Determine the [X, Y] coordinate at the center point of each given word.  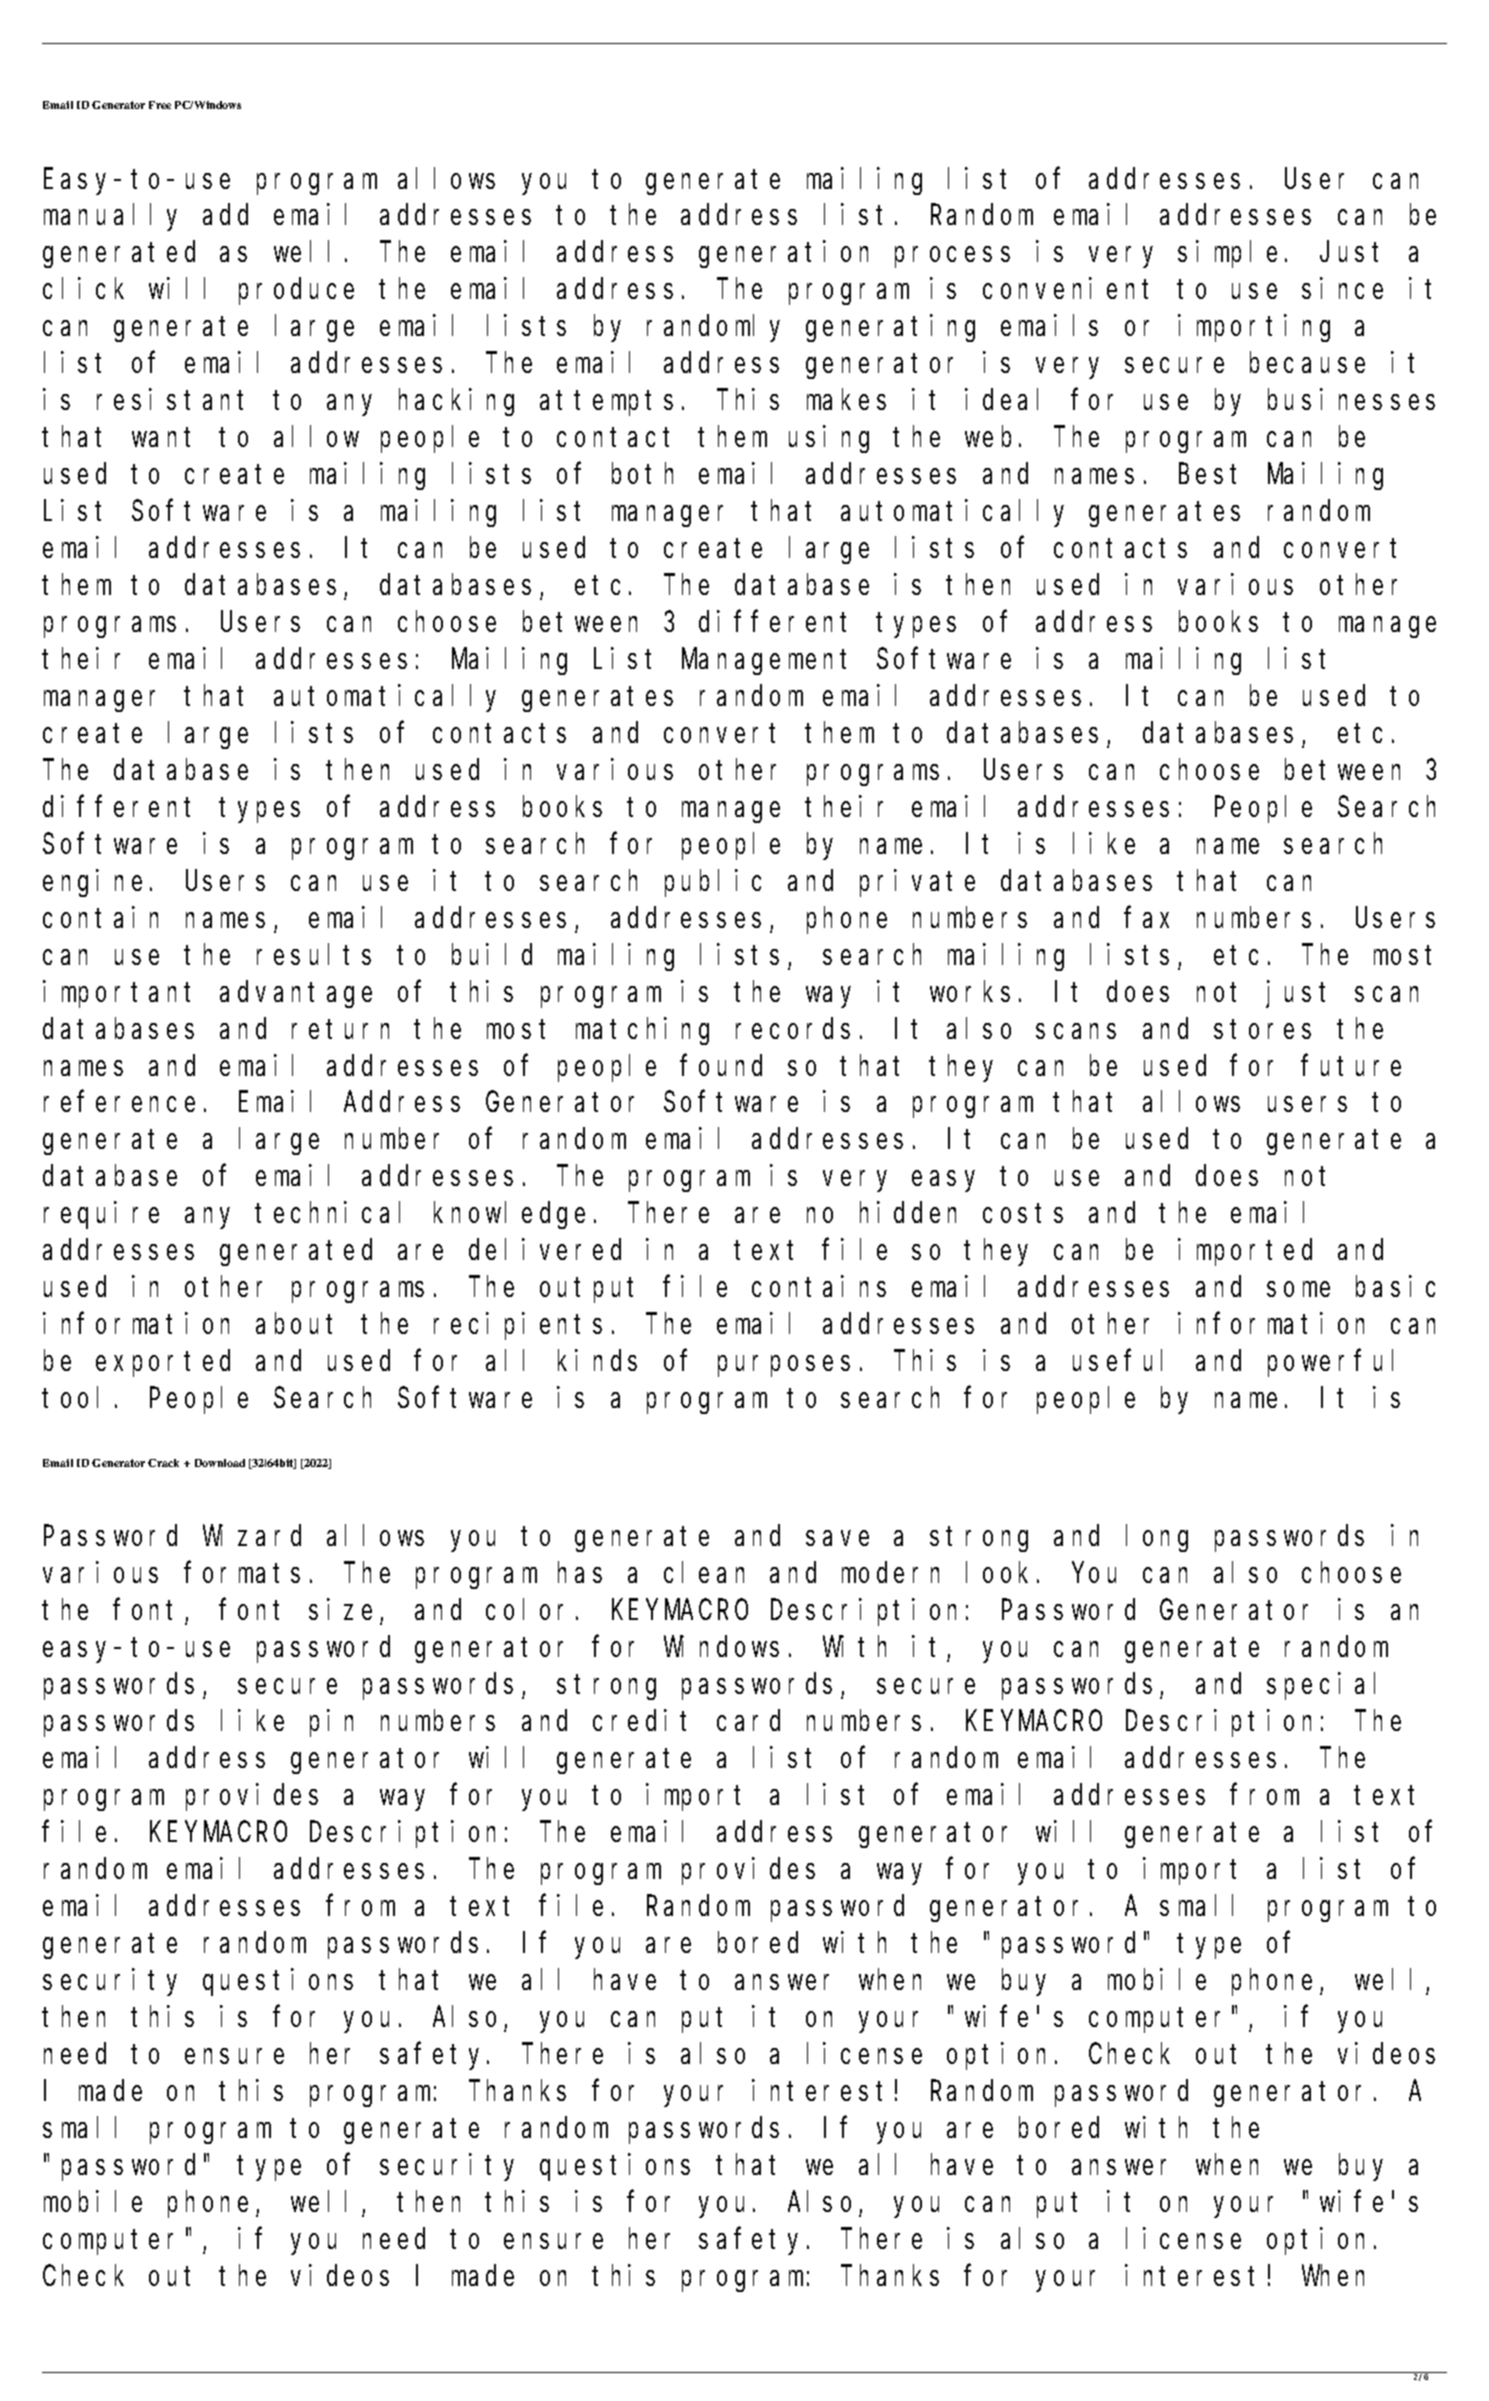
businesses [1351, 399]
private [917, 883]
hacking [456, 402]
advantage [296, 994]
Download [220, 1463]
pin [331, 1723]
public [713, 883]
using [829, 439]
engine [92, 883]
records [793, 1028]
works [970, 991]
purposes [784, 1366]
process [952, 257]
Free [160, 105]
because [1307, 363]
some [1298, 1289]
